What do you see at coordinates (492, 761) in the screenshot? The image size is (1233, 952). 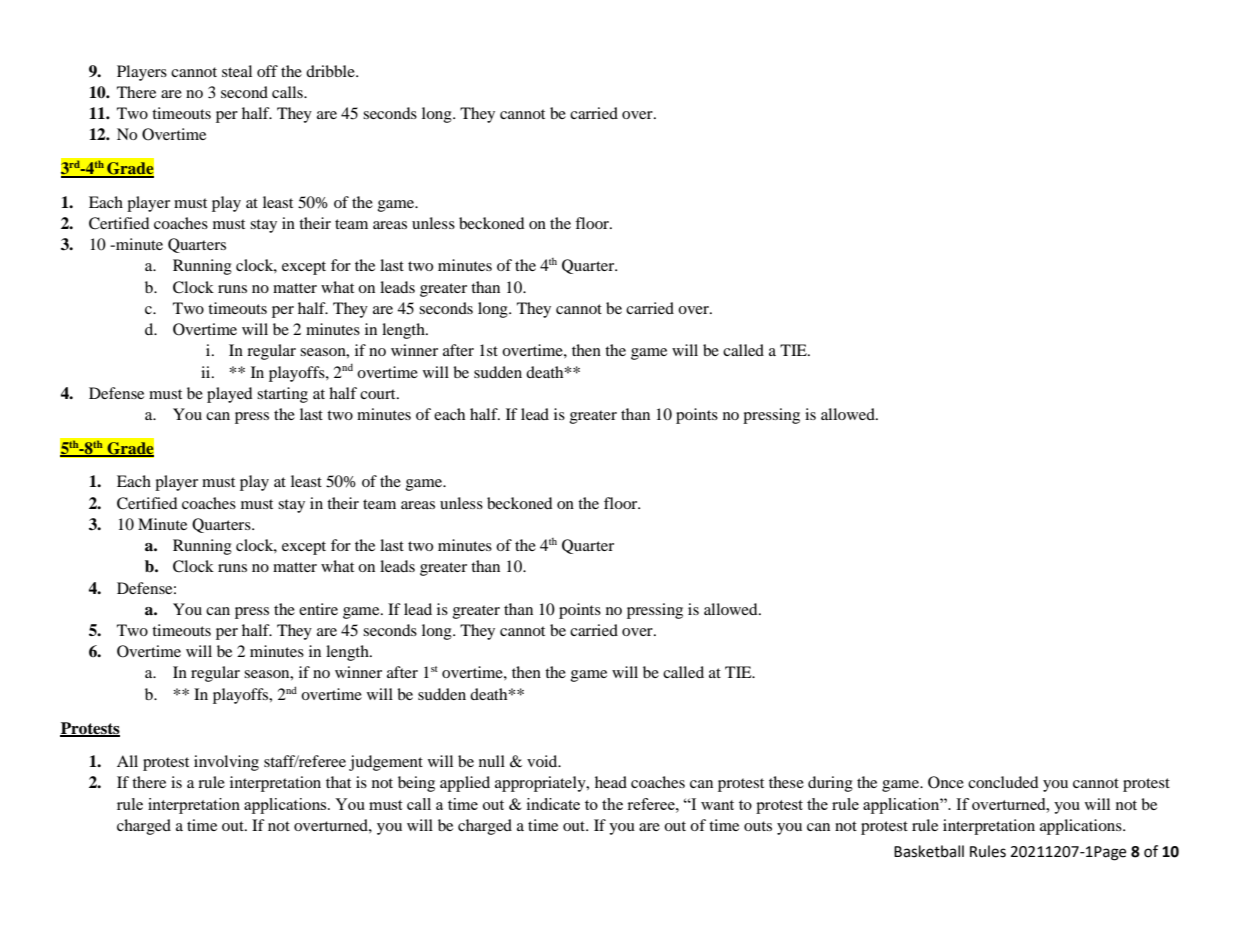 I see `null` at bounding box center [492, 761].
